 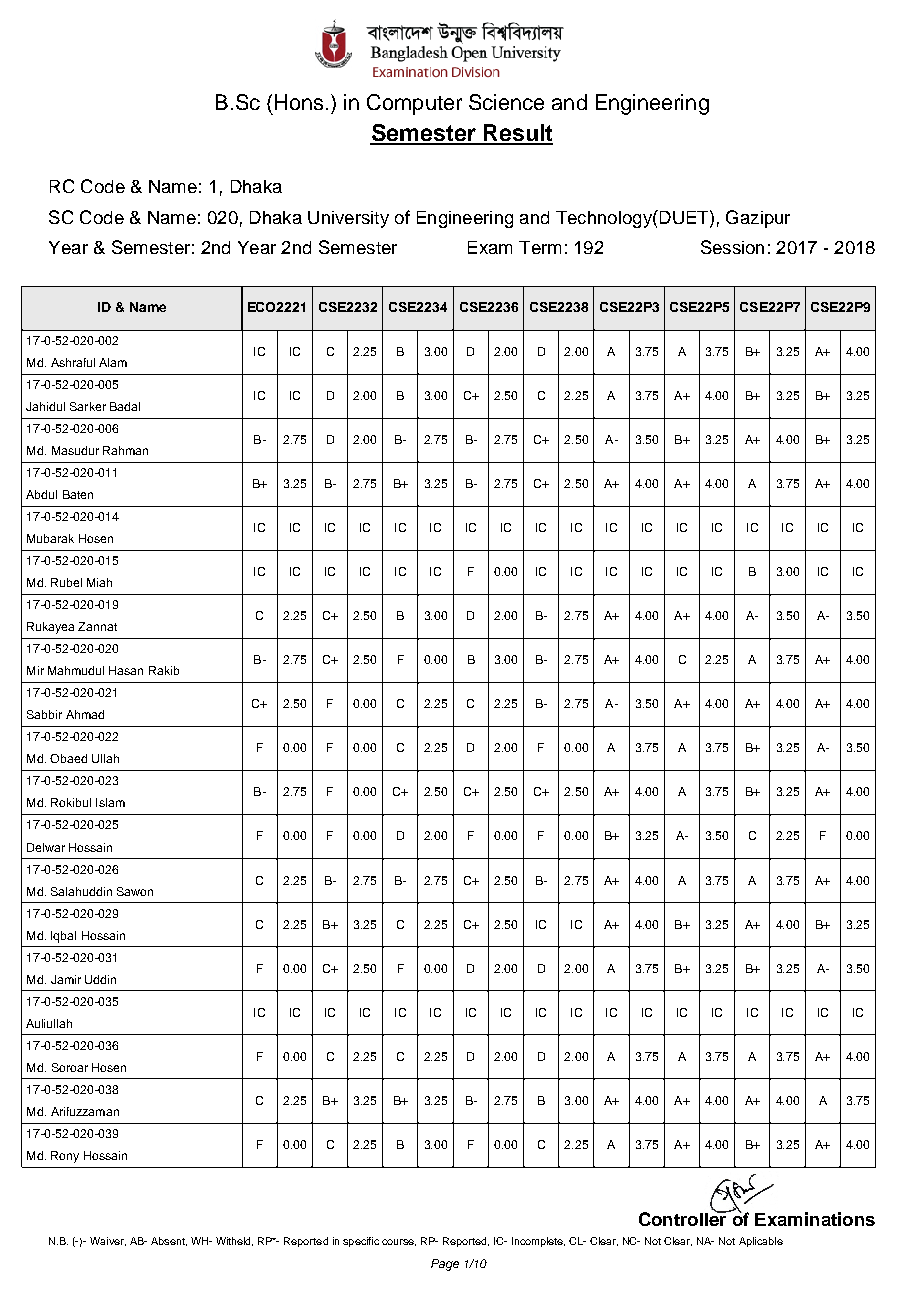 I want to click on Islam, so click(x=110, y=802).
